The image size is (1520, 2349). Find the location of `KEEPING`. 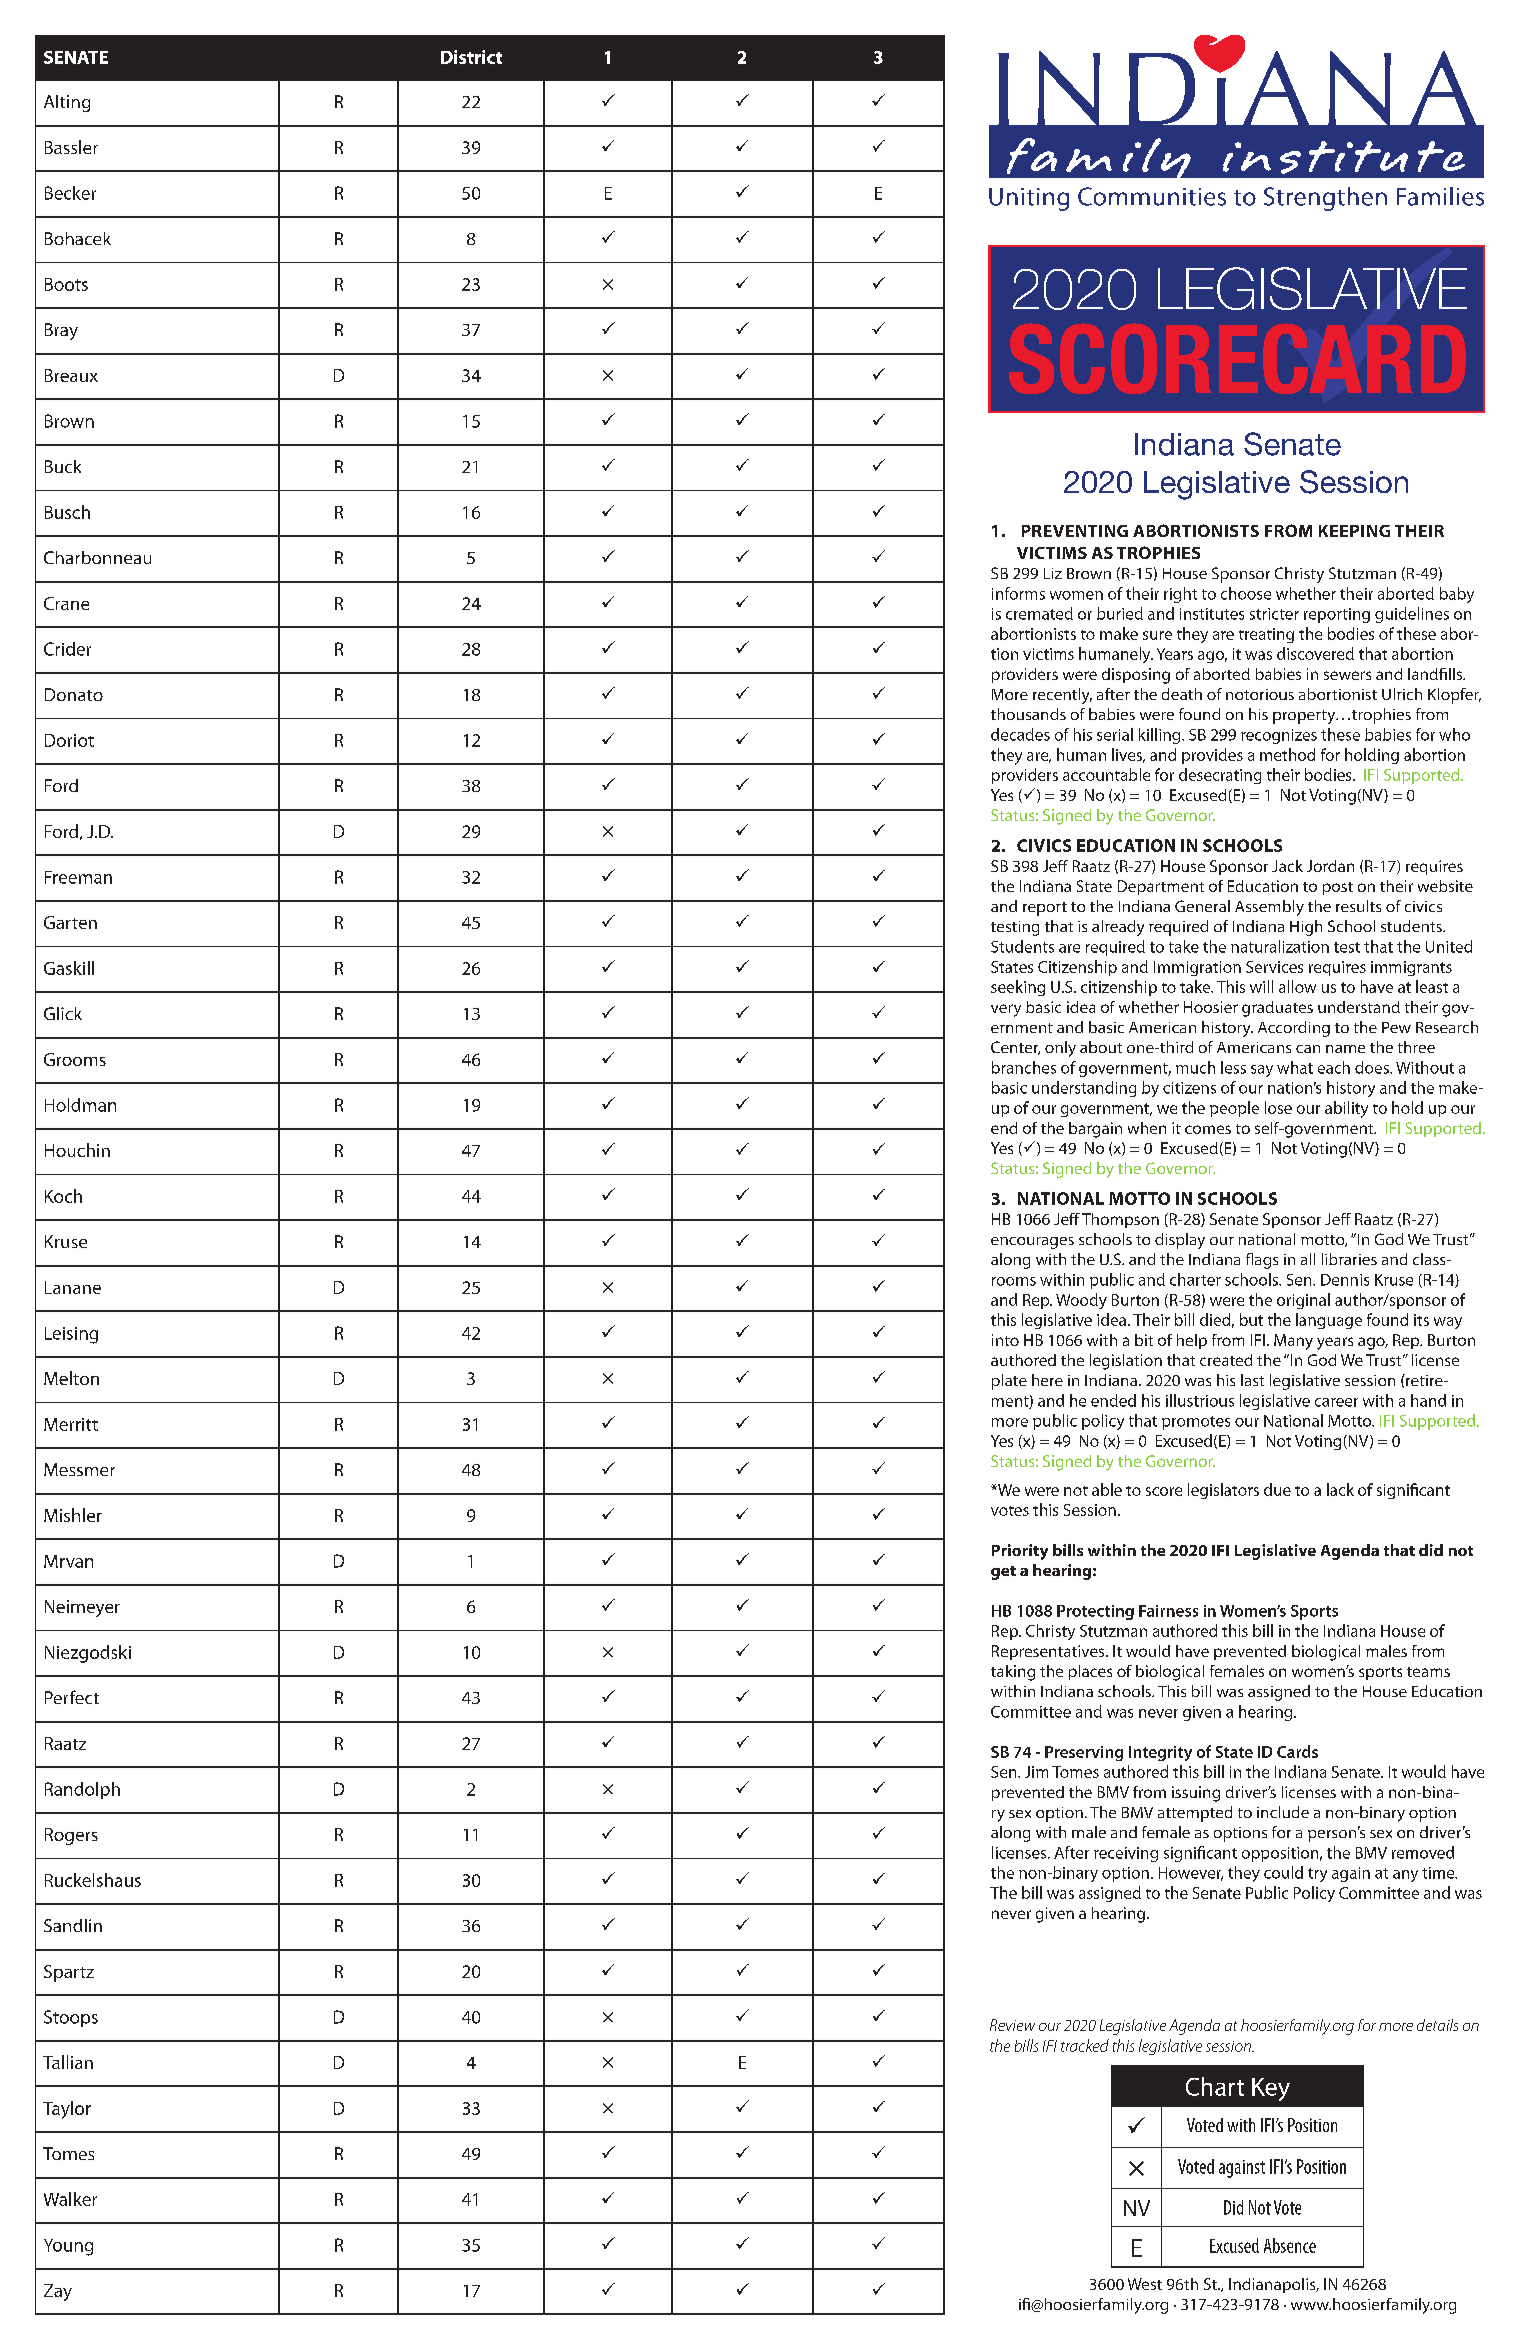

KEEPING is located at coordinates (1354, 531).
